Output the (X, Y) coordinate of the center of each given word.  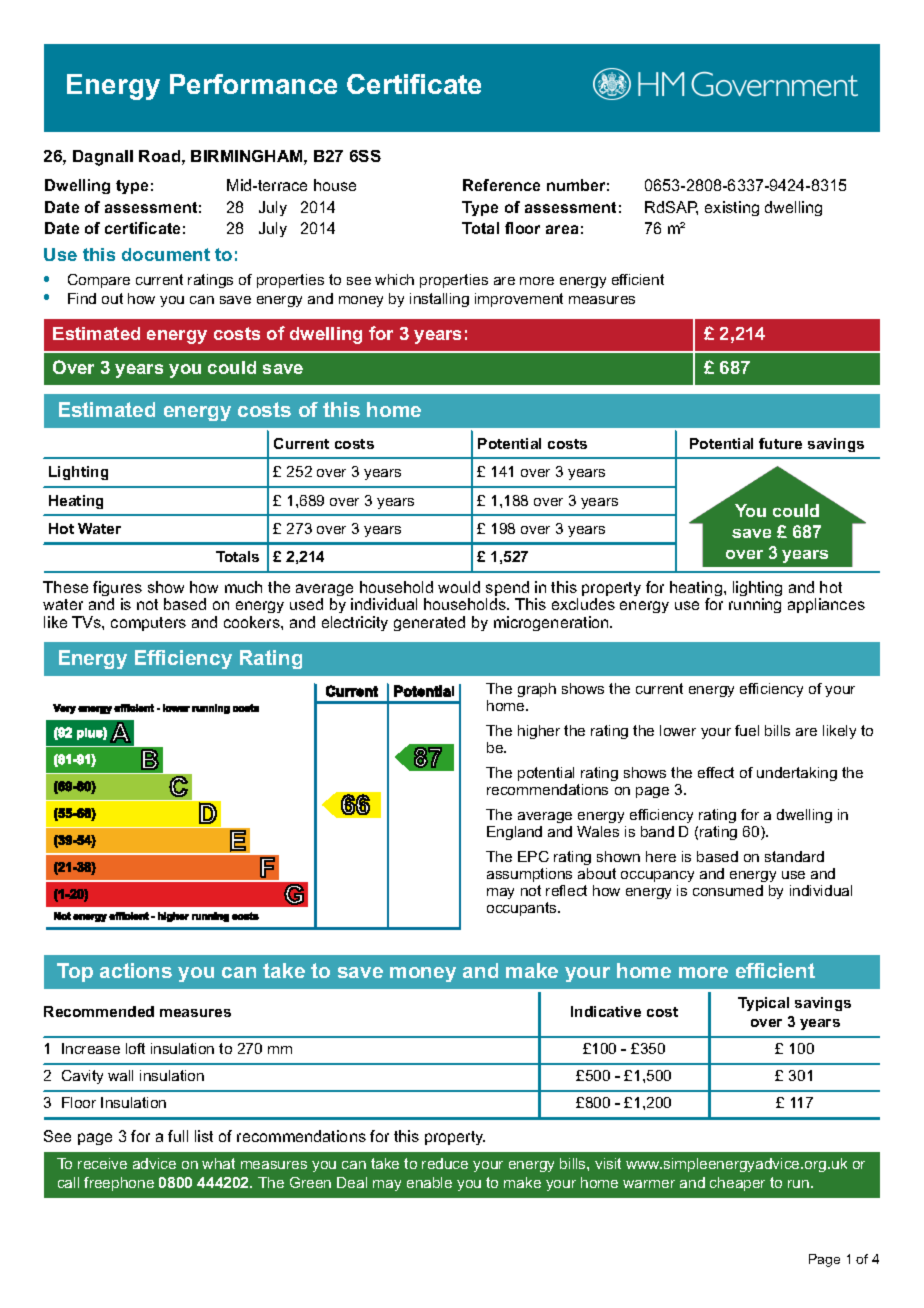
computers (148, 624)
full (178, 1136)
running (755, 605)
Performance (253, 84)
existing (732, 208)
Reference (501, 185)
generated (429, 623)
